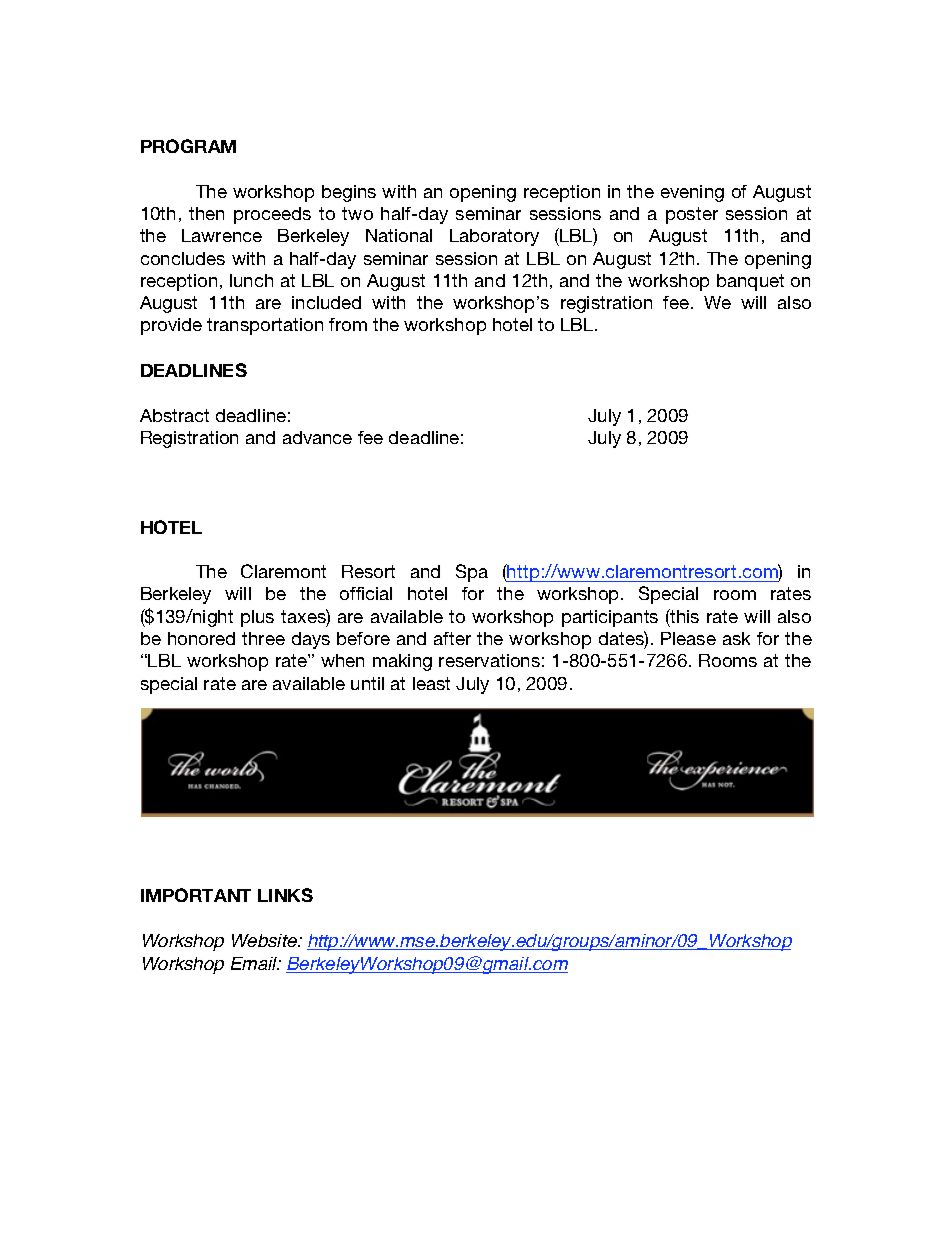 This screenshot has height=1233, width=952. I want to click on Spa, so click(472, 573).
